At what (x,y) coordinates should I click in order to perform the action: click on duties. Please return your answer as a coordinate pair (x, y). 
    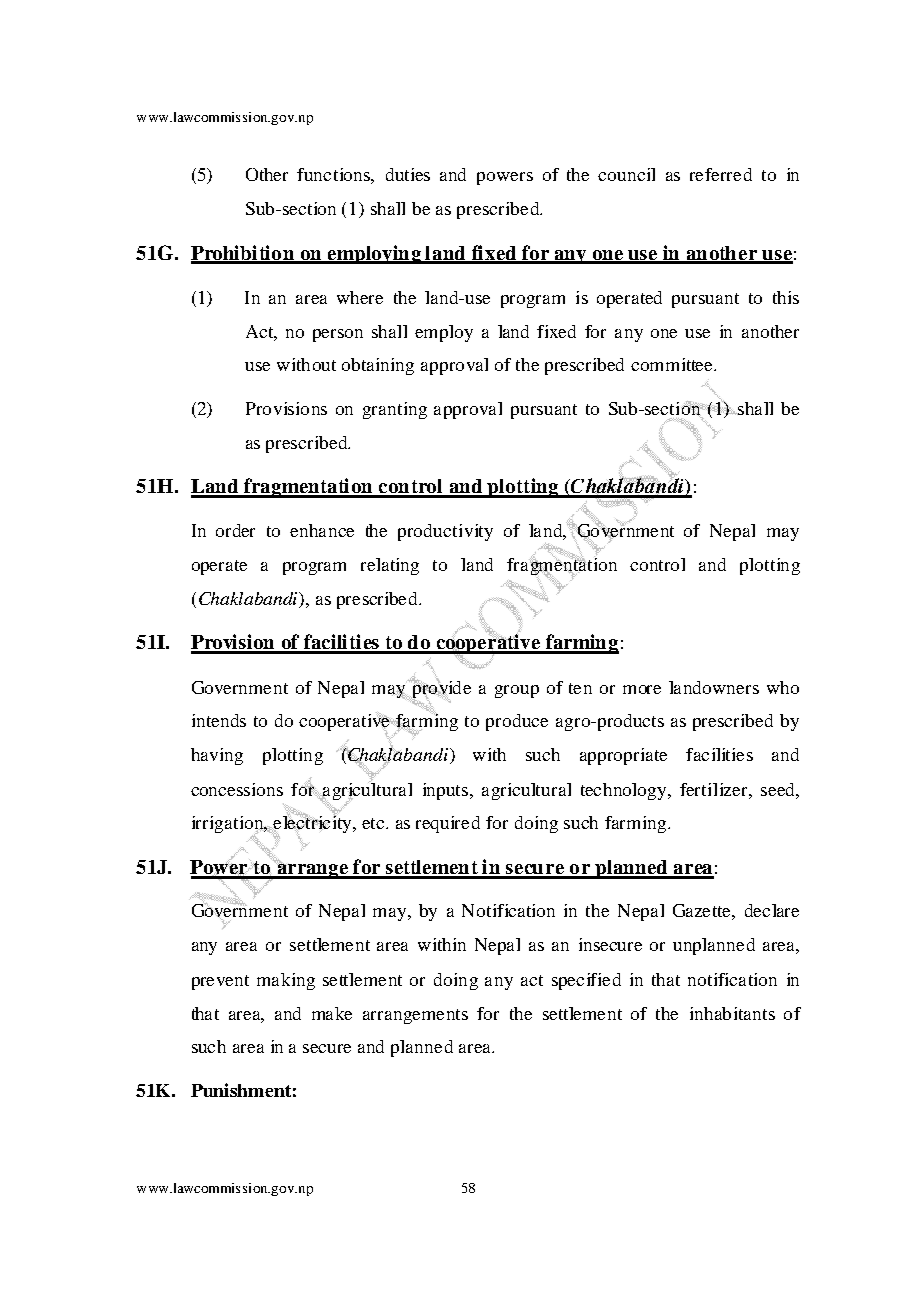
    Looking at the image, I should click on (408, 174).
